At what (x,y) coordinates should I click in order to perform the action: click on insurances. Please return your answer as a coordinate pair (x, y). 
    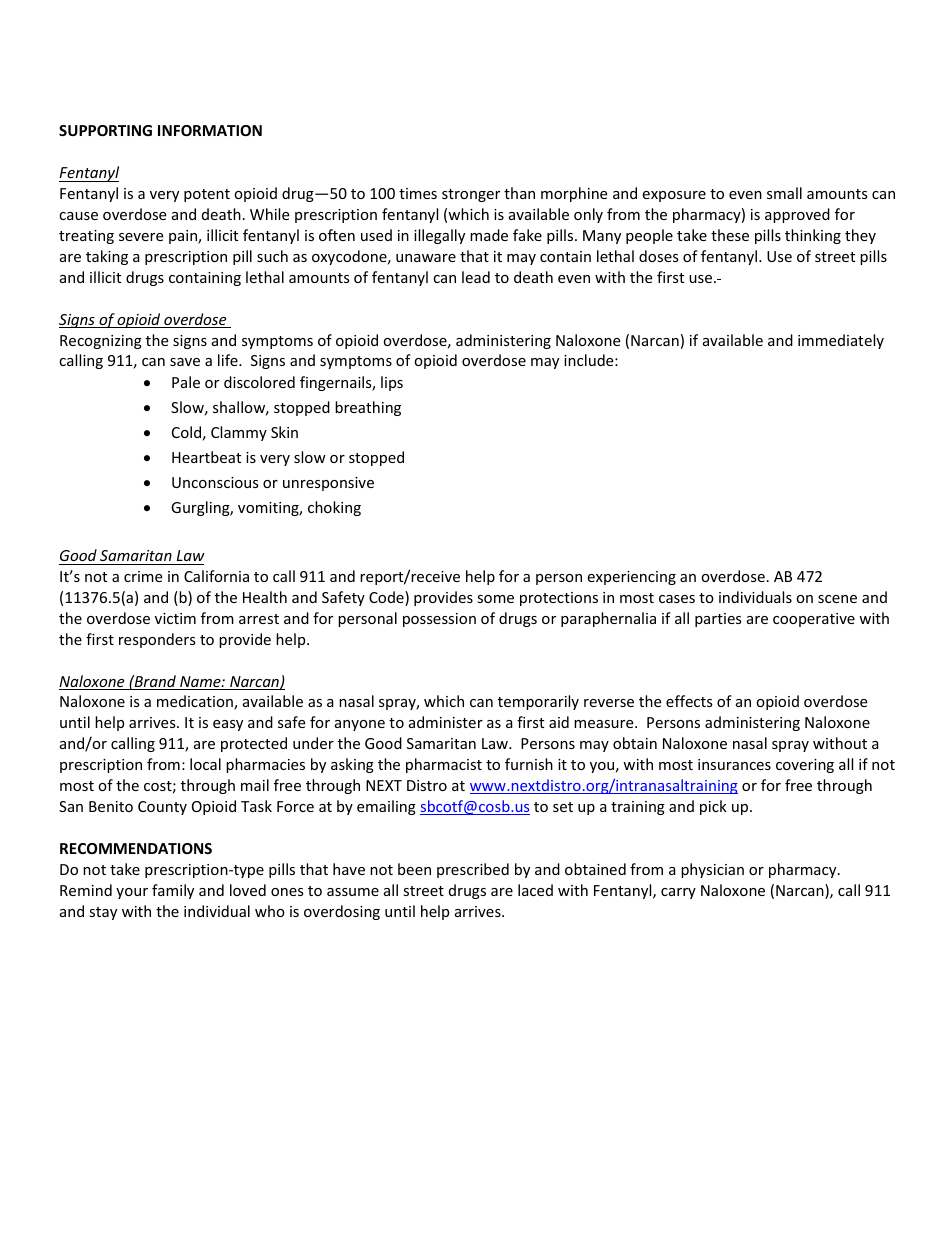
    Looking at the image, I should click on (734, 764).
